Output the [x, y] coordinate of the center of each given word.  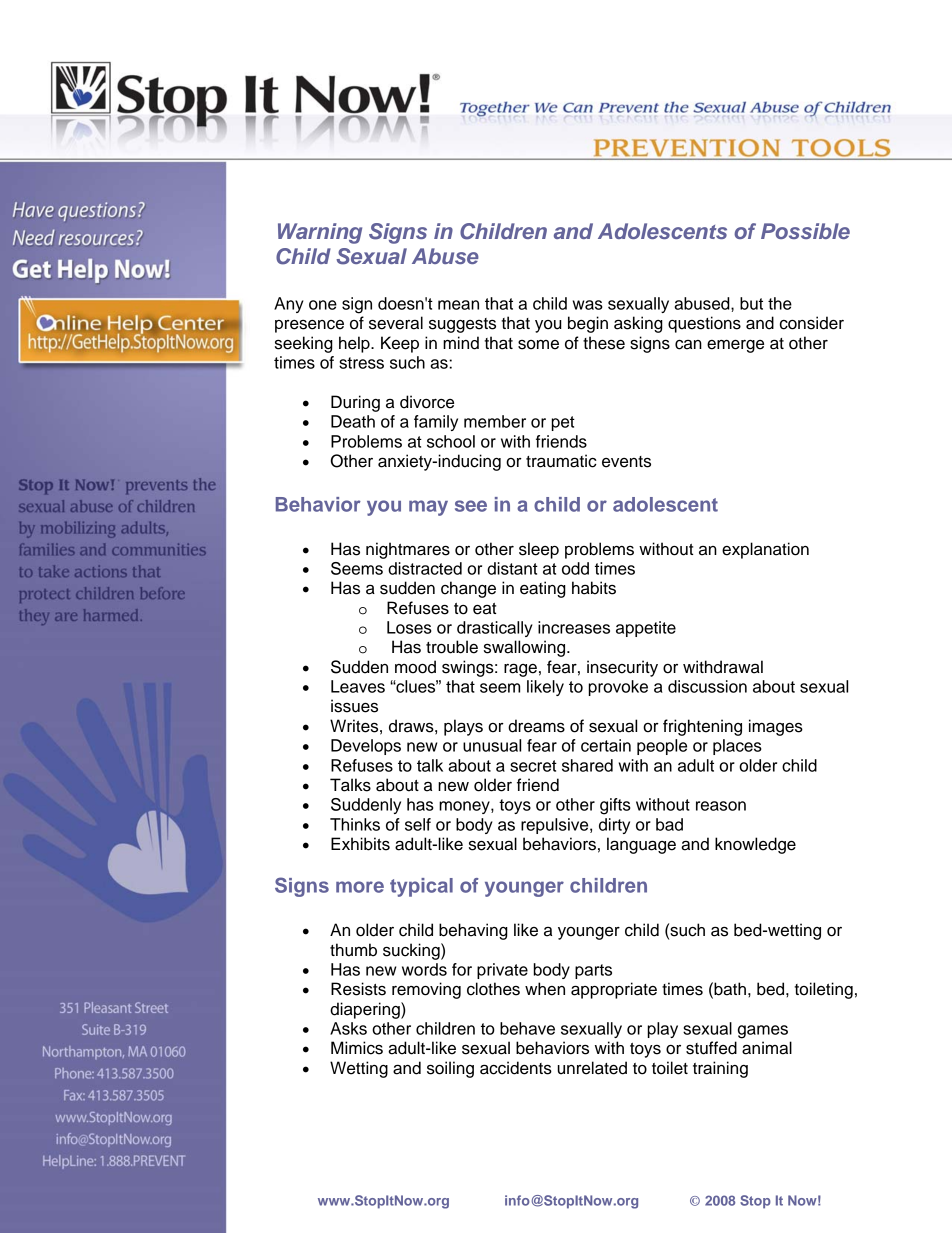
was [588, 305]
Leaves [358, 686]
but [751, 303]
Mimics [357, 1048]
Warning [320, 233]
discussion [707, 686]
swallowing [526, 648]
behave [527, 1028]
